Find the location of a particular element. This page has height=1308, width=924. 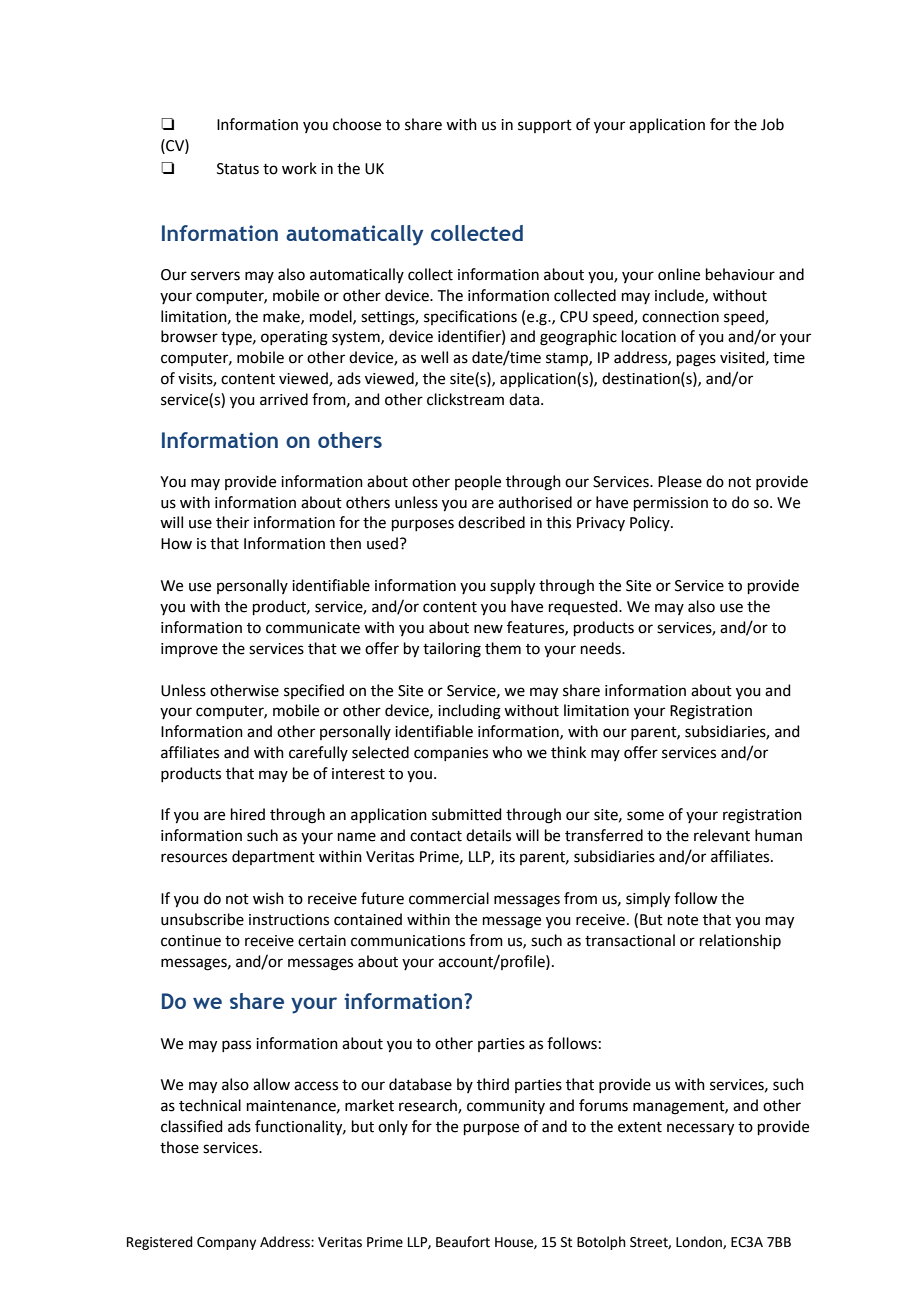

their is located at coordinates (232, 522).
